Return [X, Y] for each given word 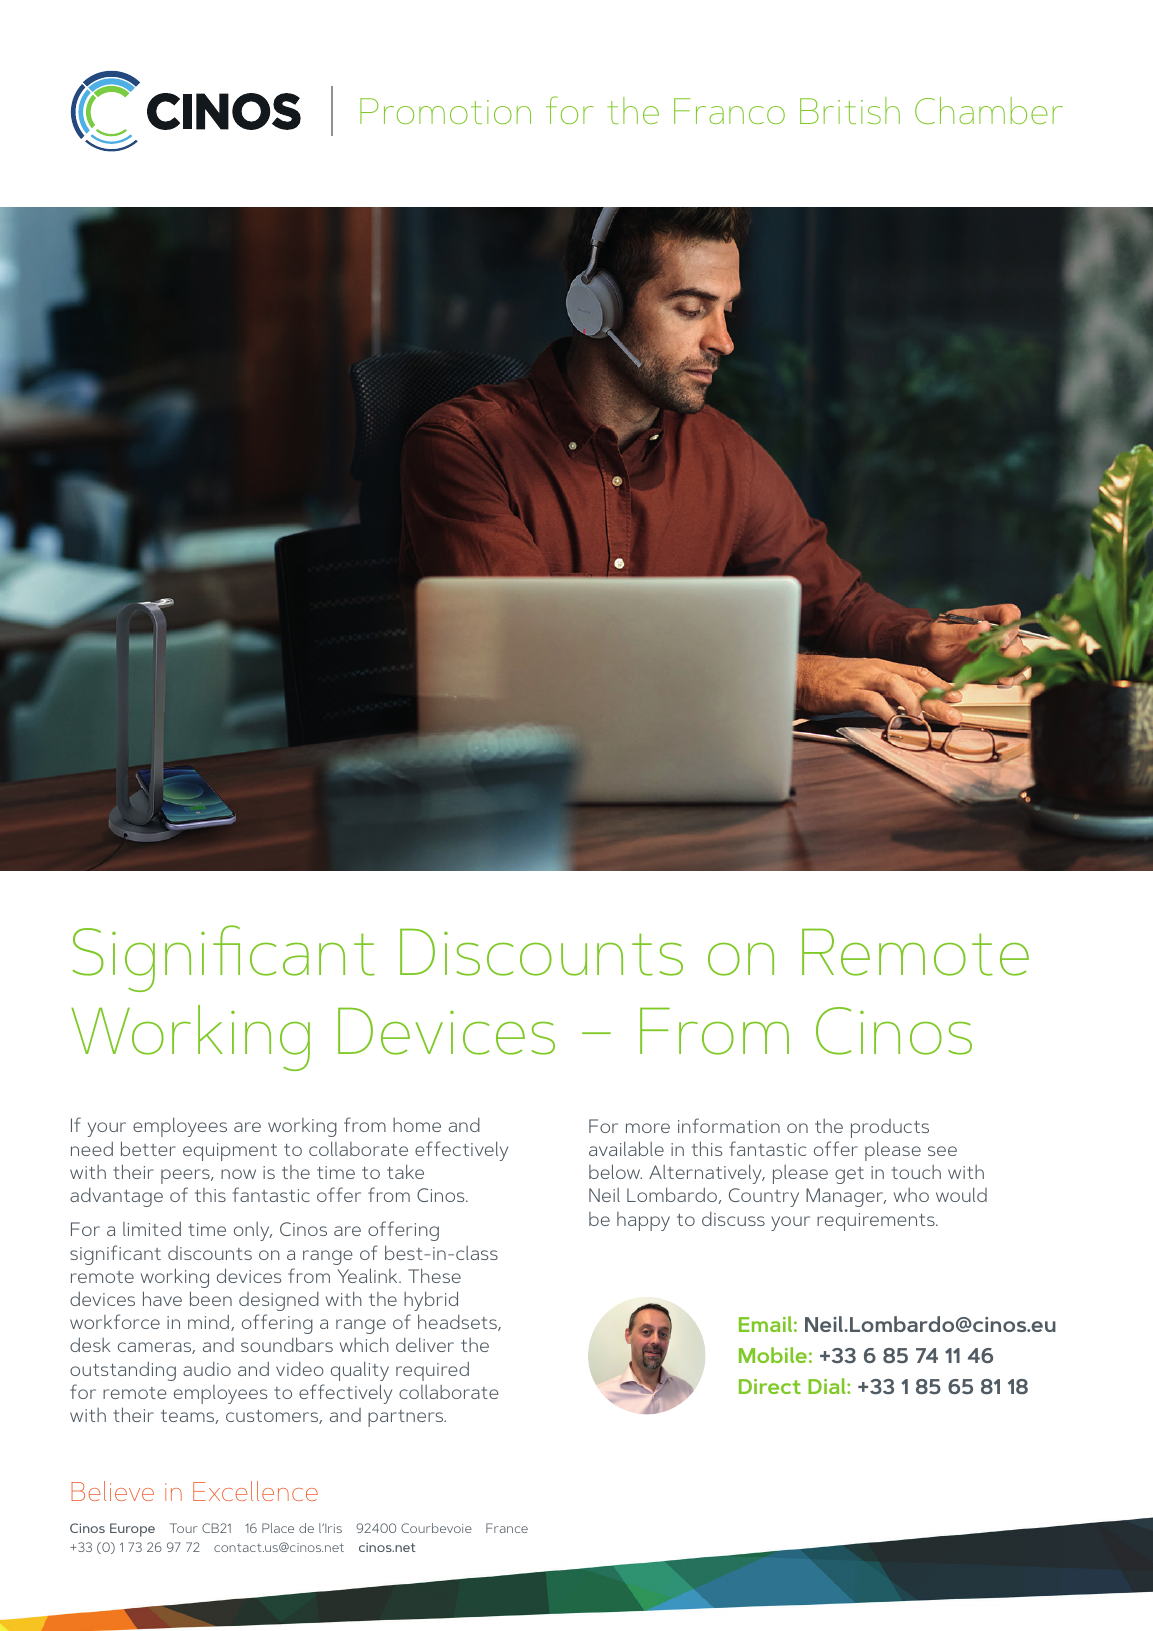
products [890, 1128]
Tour [184, 1528]
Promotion [445, 111]
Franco [729, 111]
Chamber [989, 110]
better [148, 1148]
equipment [230, 1152]
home [417, 1125]
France [507, 1528]
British [850, 110]
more [648, 1128]
